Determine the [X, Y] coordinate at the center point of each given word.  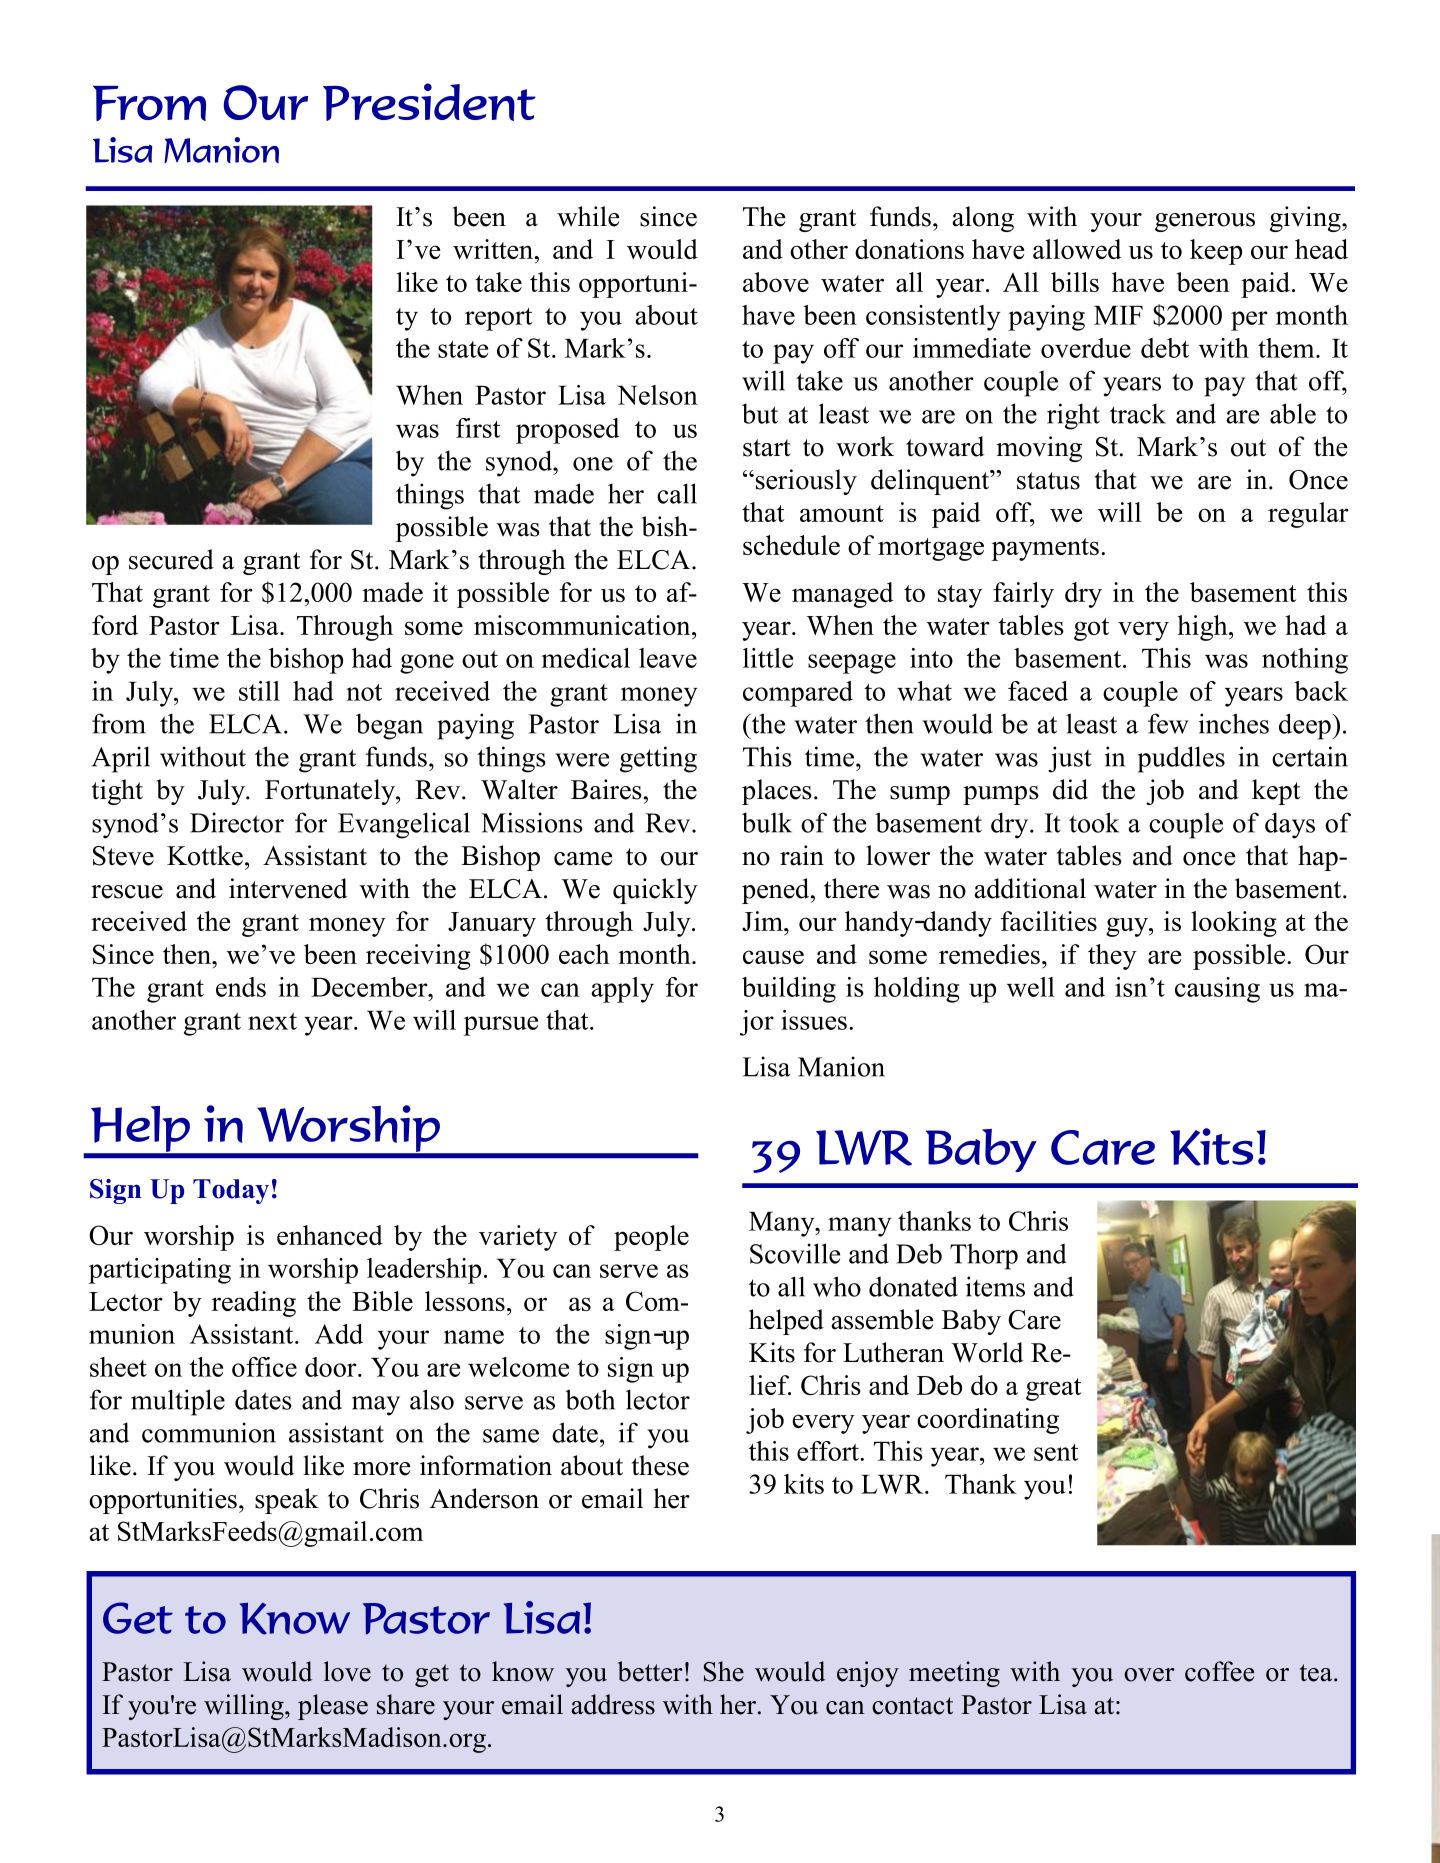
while [588, 216]
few [1168, 723]
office [264, 1367]
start [767, 448]
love [347, 1671]
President [429, 102]
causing [1217, 990]
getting [658, 759]
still [259, 691]
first [478, 428]
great [1053, 1389]
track [1138, 413]
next [272, 1021]
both [590, 1399]
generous [1205, 222]
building [789, 990]
